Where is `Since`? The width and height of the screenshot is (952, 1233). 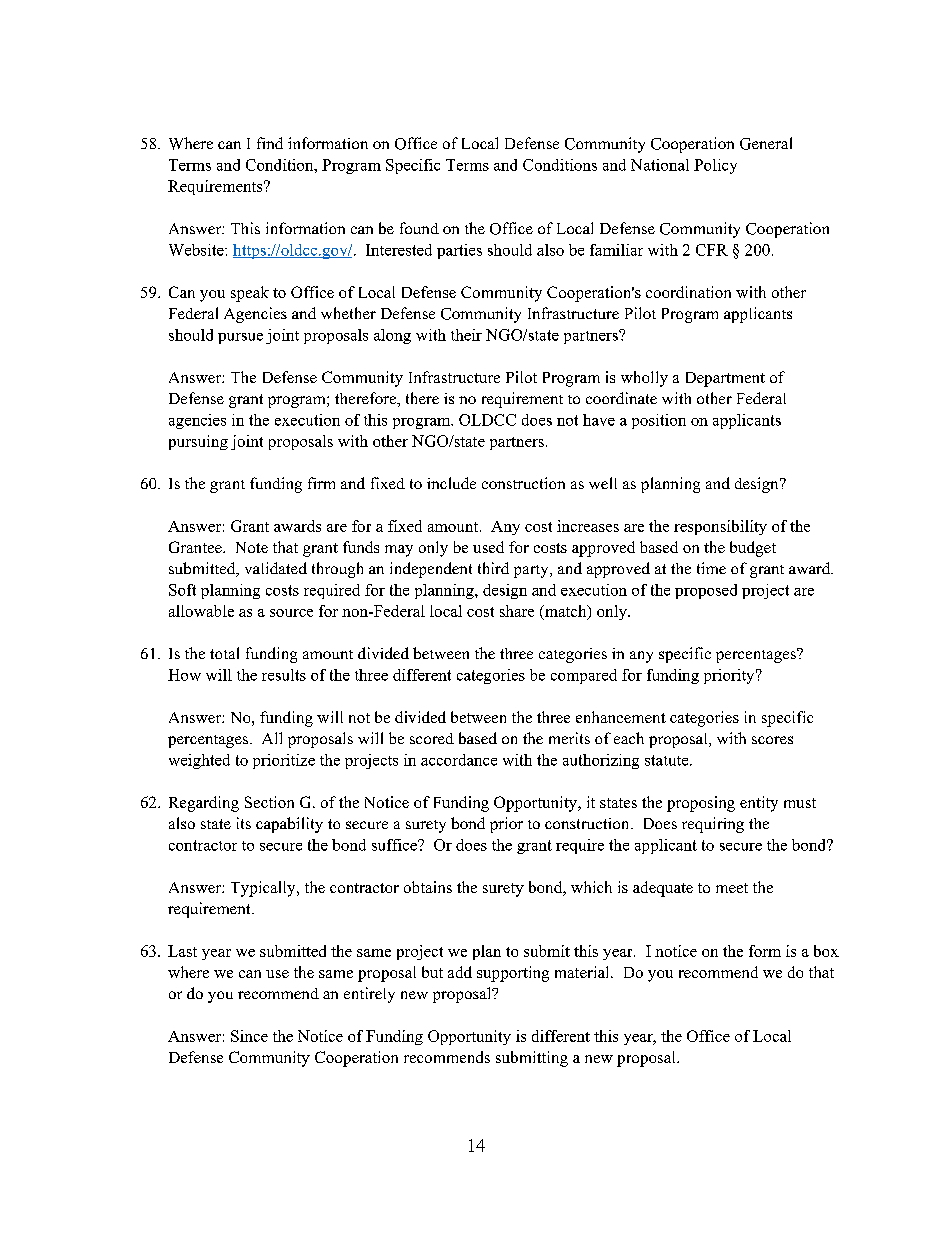
Since is located at coordinates (249, 1036).
